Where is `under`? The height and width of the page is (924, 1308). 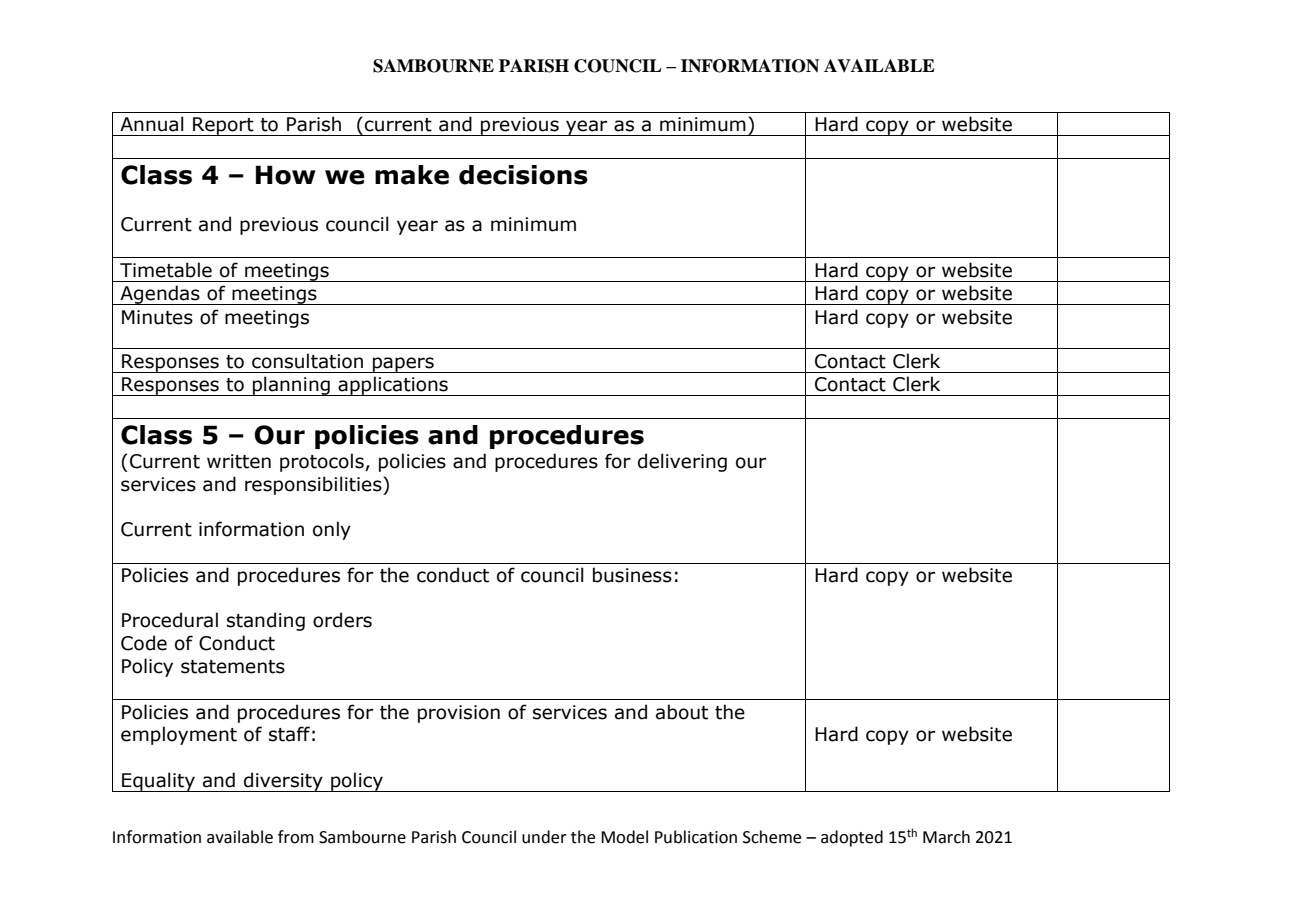
under is located at coordinates (544, 837).
